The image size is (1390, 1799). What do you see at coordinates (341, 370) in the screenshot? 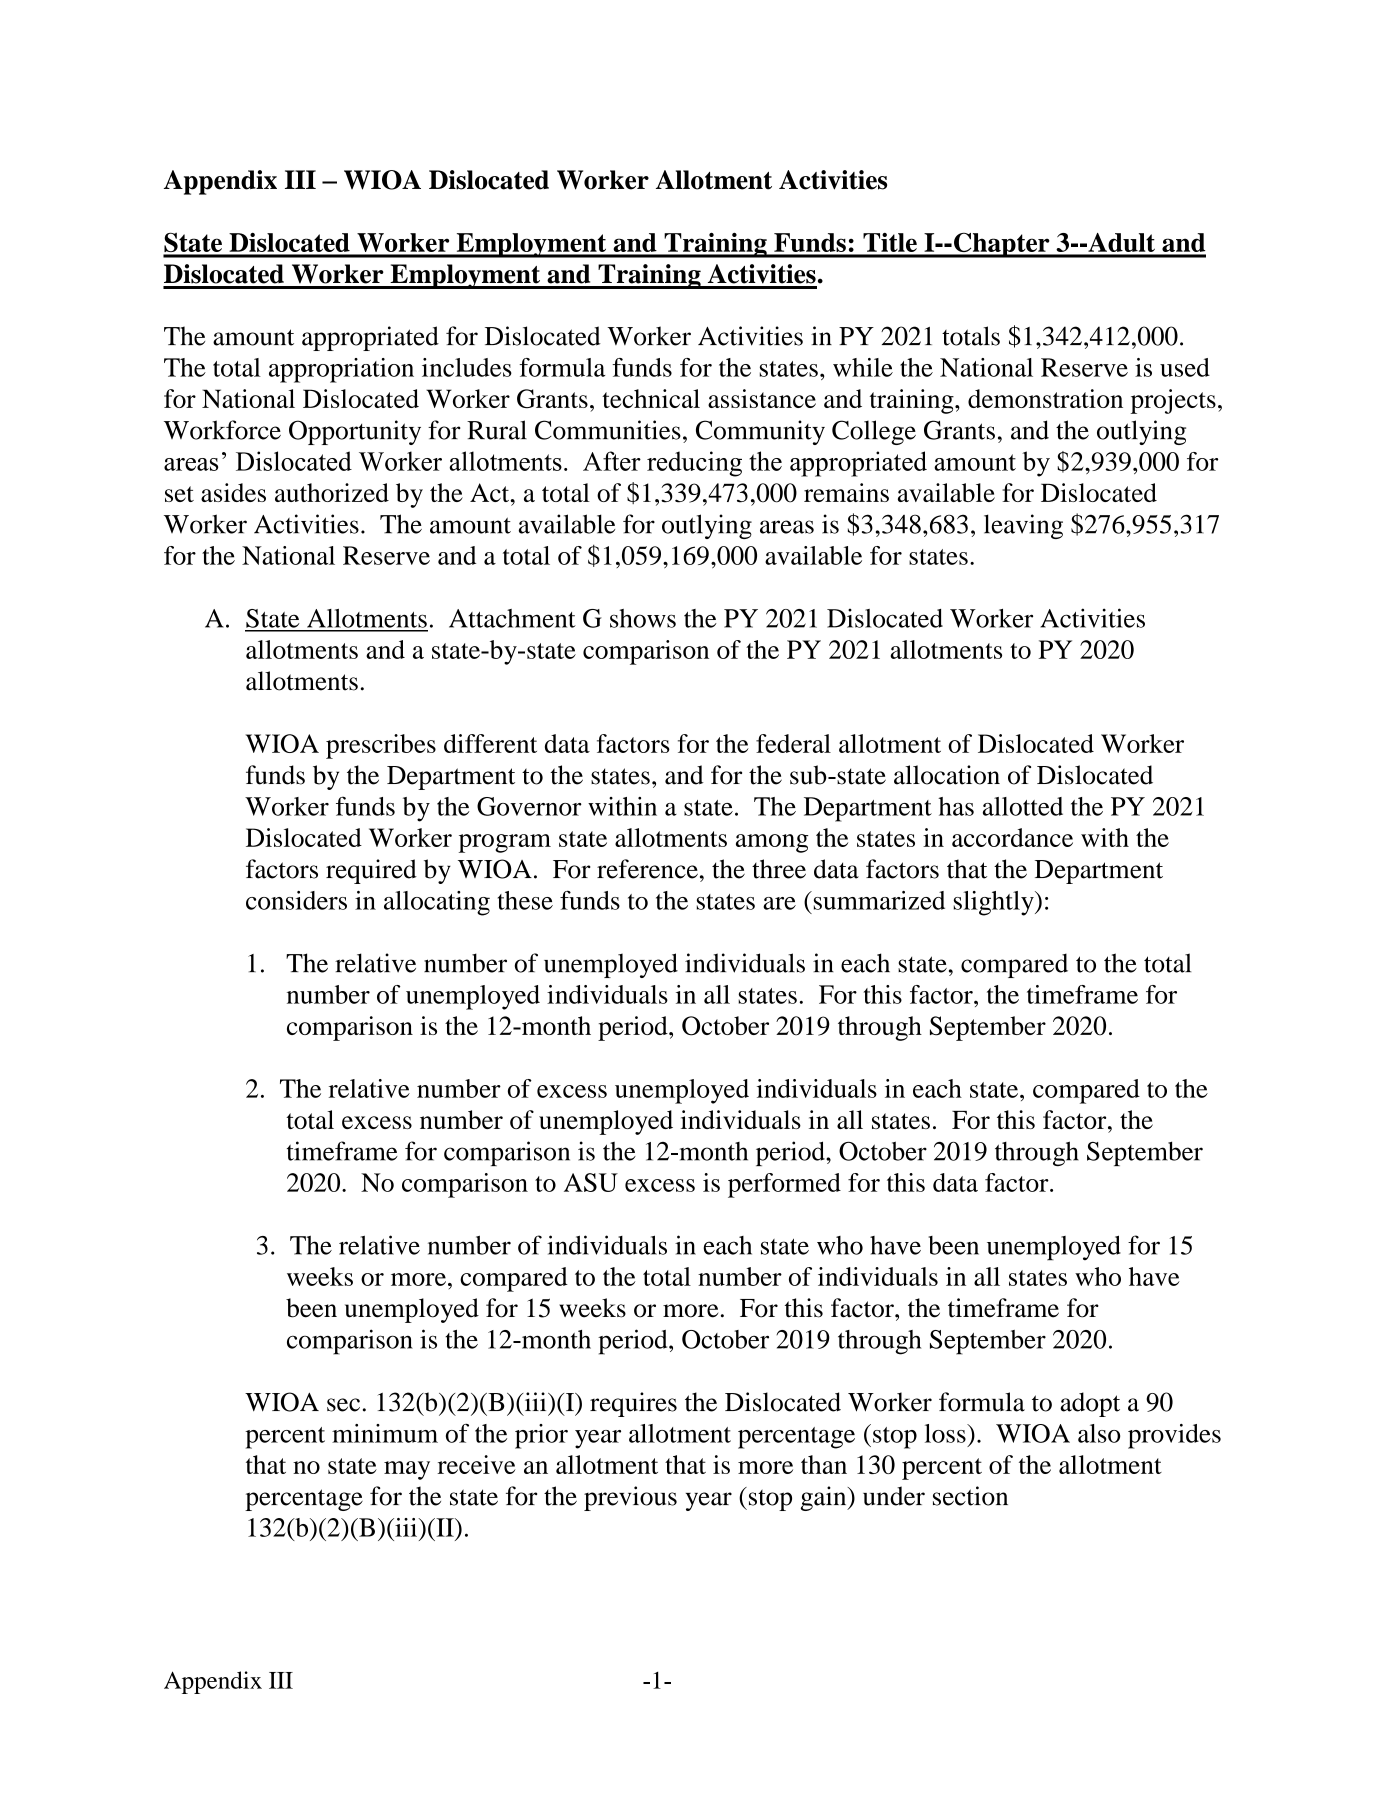
I see `appropriation` at bounding box center [341, 370].
